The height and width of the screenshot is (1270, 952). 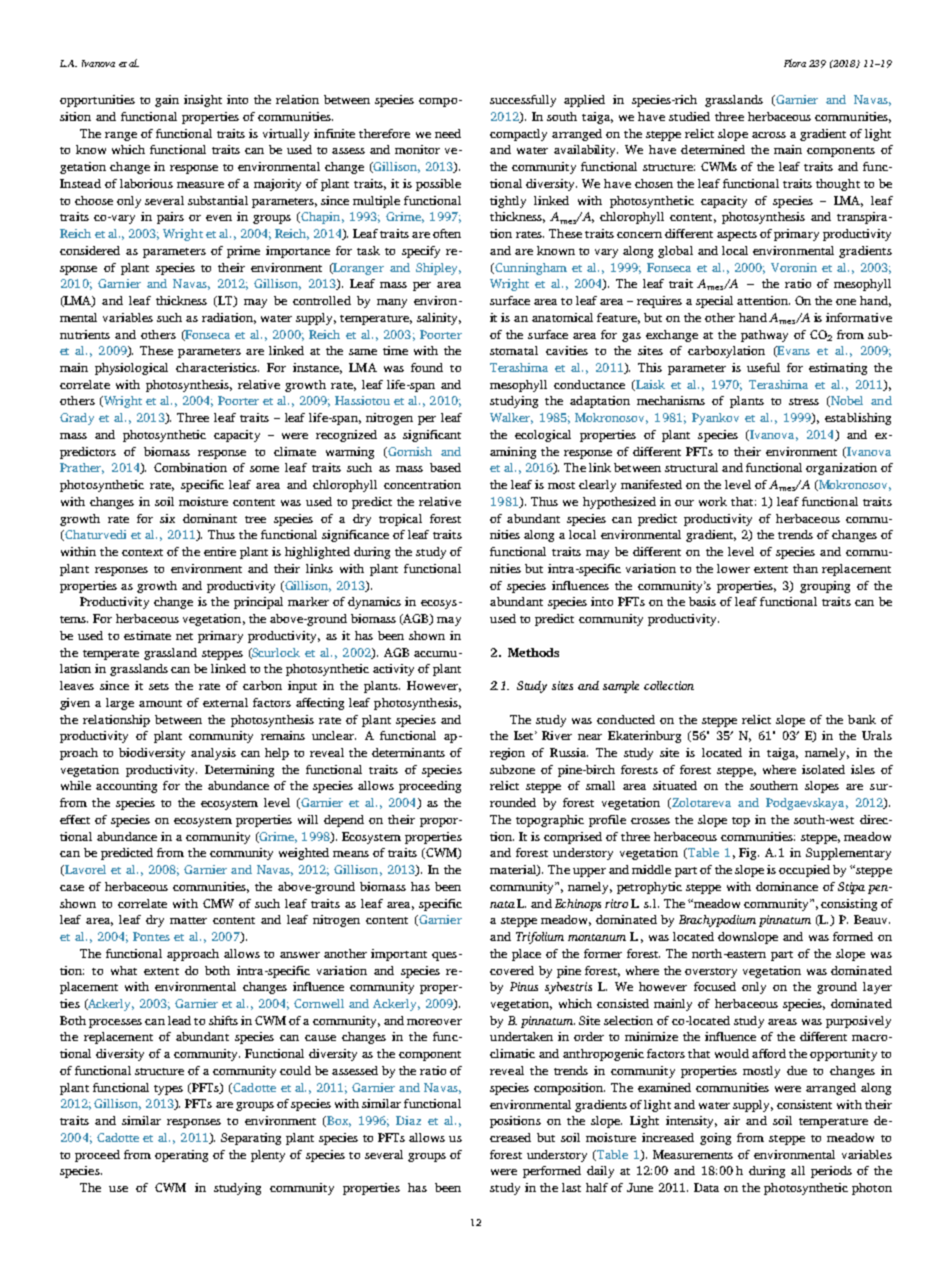 What do you see at coordinates (787, 886) in the screenshot?
I see `dominance` at bounding box center [787, 886].
